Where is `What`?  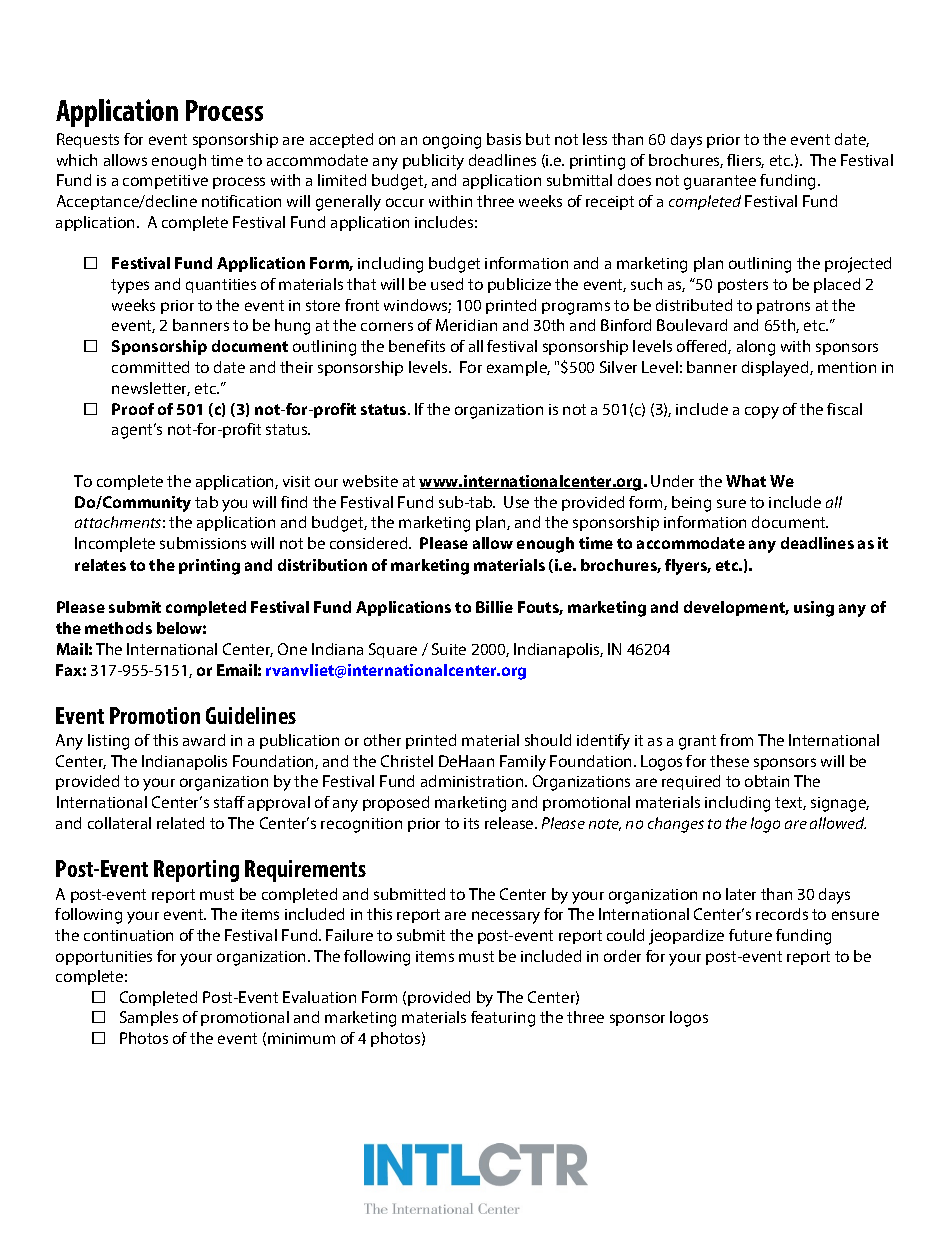 What is located at coordinates (746, 481).
